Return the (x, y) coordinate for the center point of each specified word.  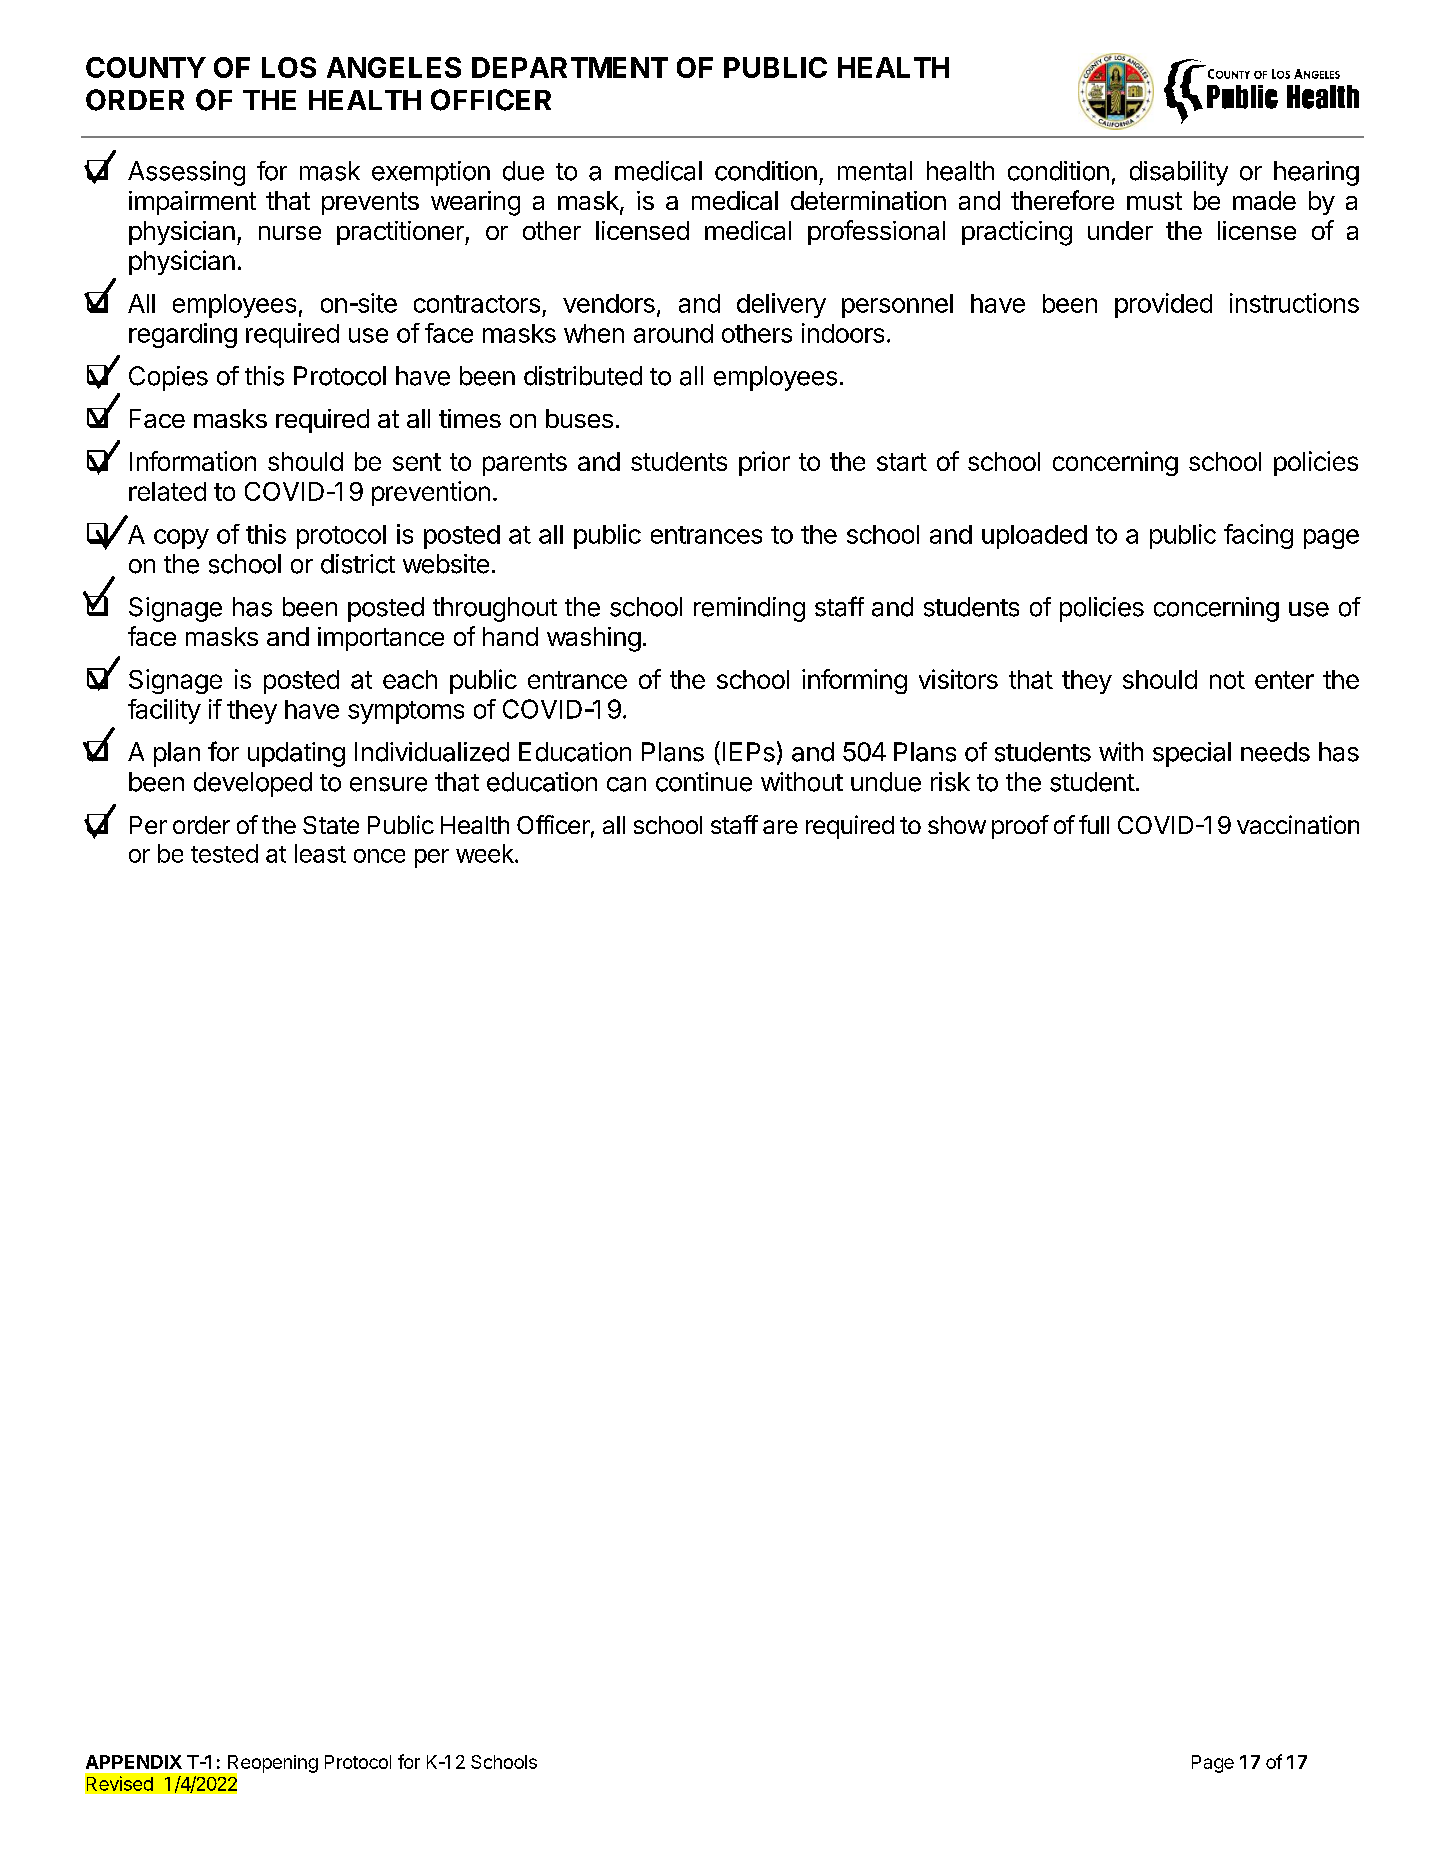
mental (875, 171)
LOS (289, 67)
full (1094, 824)
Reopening (272, 1765)
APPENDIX (134, 1762)
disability (1179, 173)
